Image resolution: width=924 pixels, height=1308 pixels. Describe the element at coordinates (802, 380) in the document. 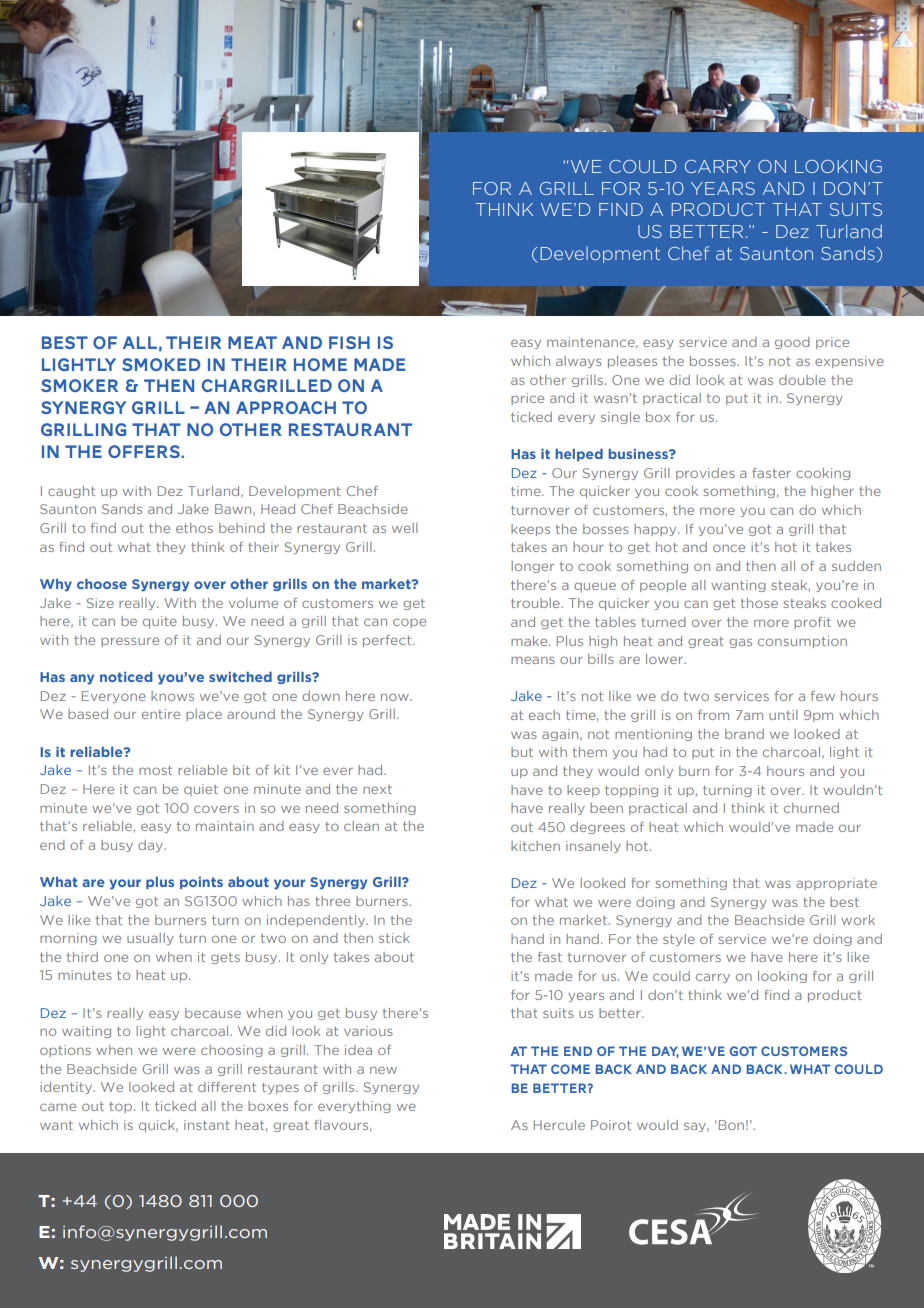

I see `double` at that location.
